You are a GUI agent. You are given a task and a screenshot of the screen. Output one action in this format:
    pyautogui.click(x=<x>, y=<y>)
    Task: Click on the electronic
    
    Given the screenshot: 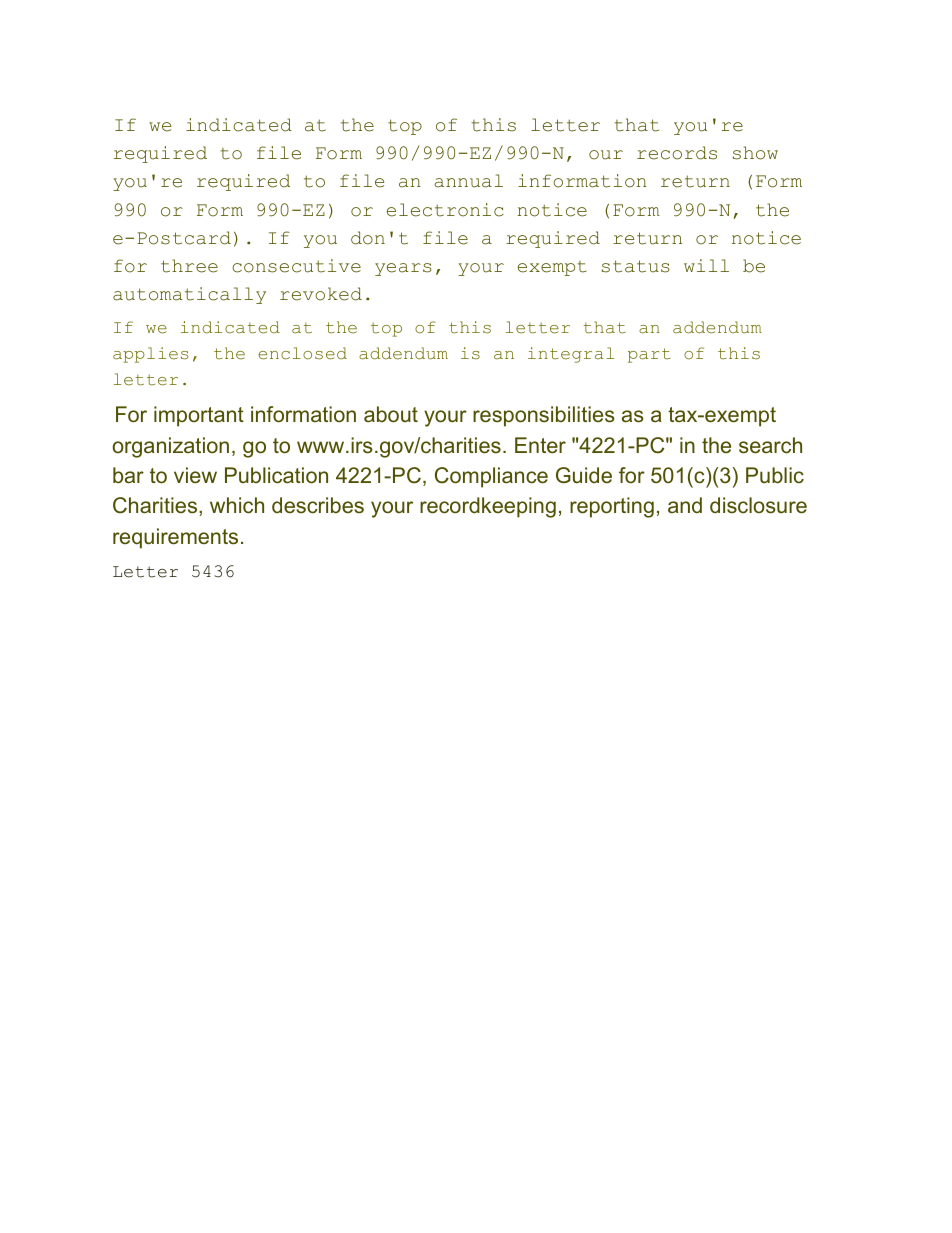 What is the action you would take?
    pyautogui.click(x=445, y=210)
